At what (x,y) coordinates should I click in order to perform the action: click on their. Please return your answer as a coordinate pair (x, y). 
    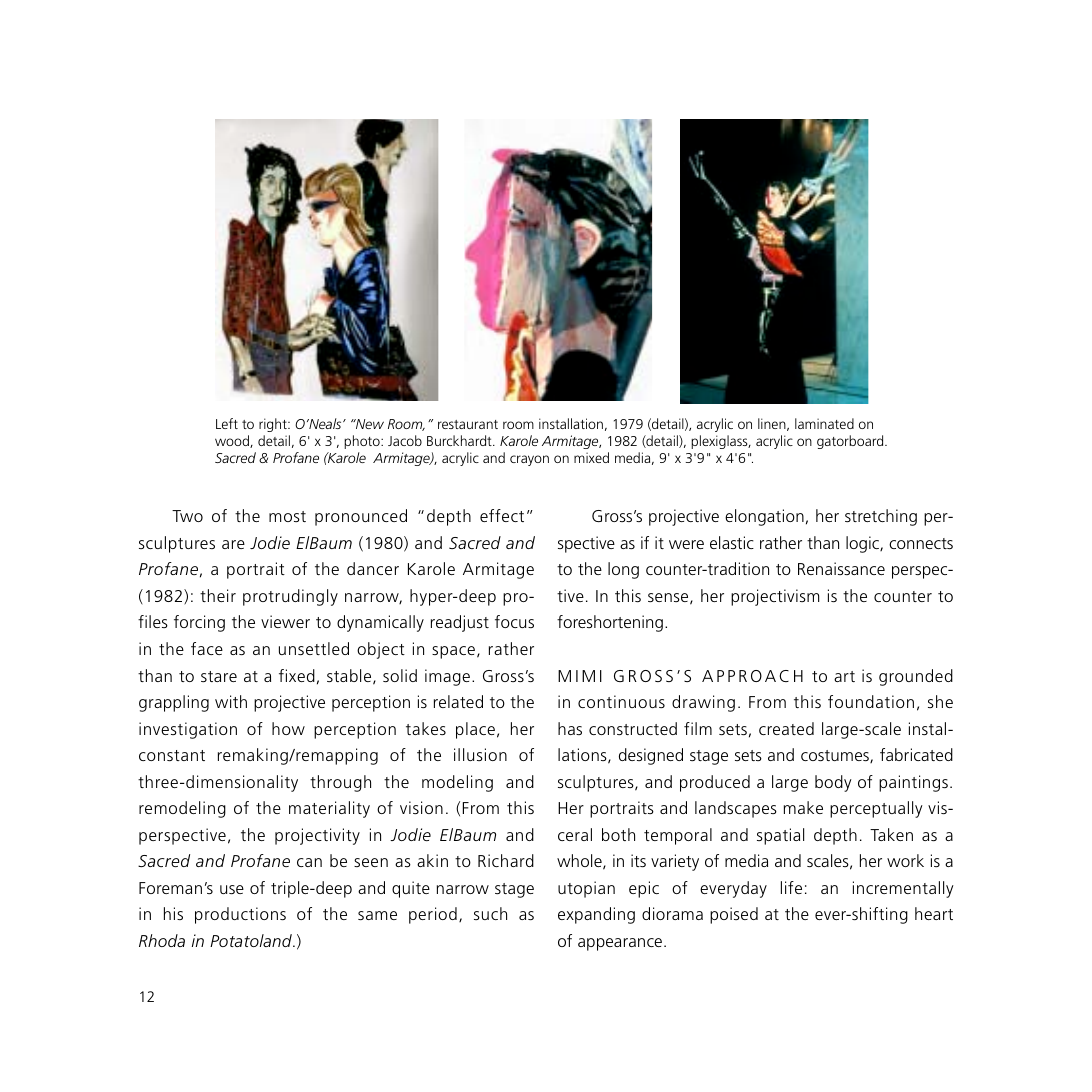
    Looking at the image, I should click on (218, 595).
